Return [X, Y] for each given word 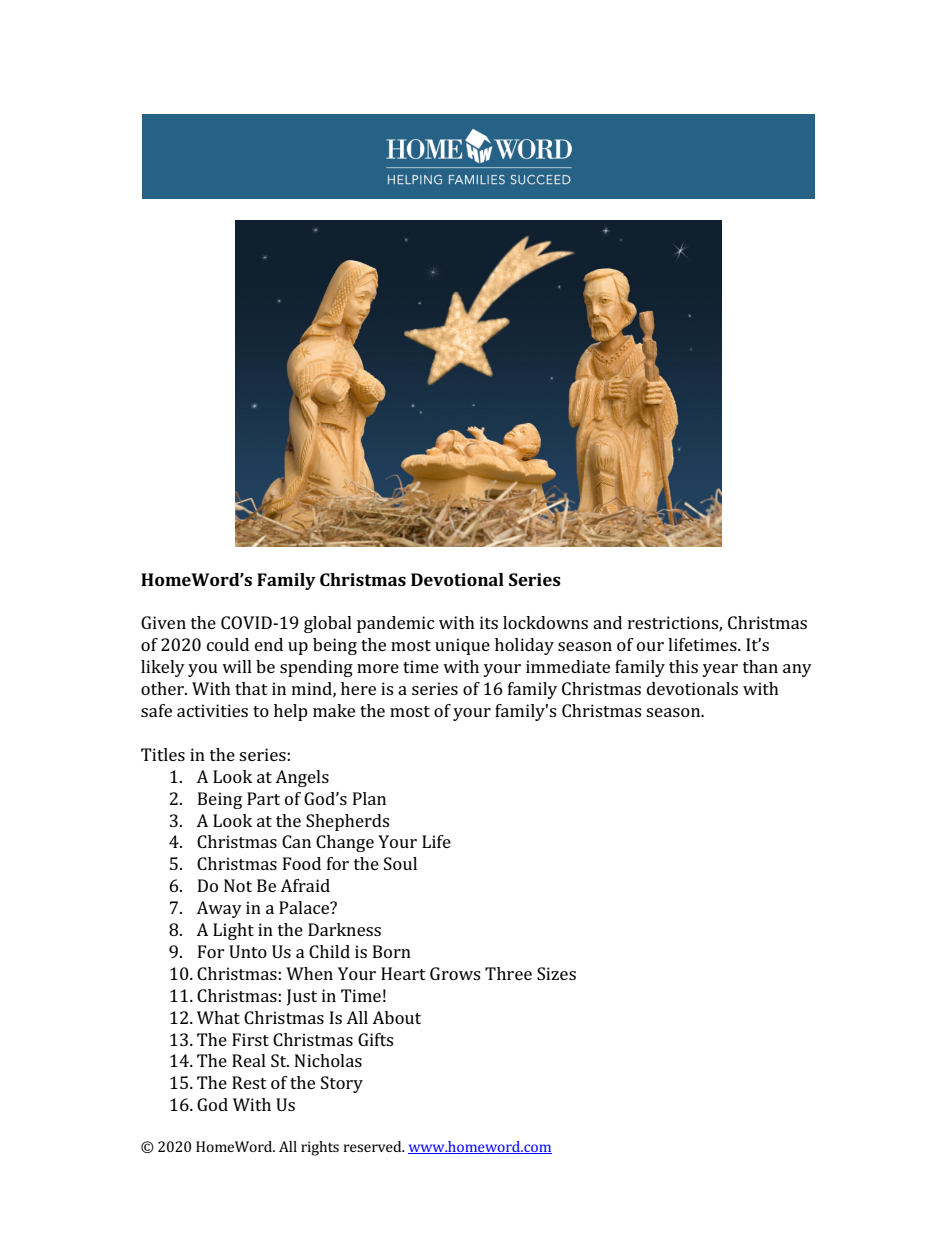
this [683, 666]
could [228, 644]
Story [342, 1084]
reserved [374, 1146]
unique [462, 646]
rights [320, 1148]
